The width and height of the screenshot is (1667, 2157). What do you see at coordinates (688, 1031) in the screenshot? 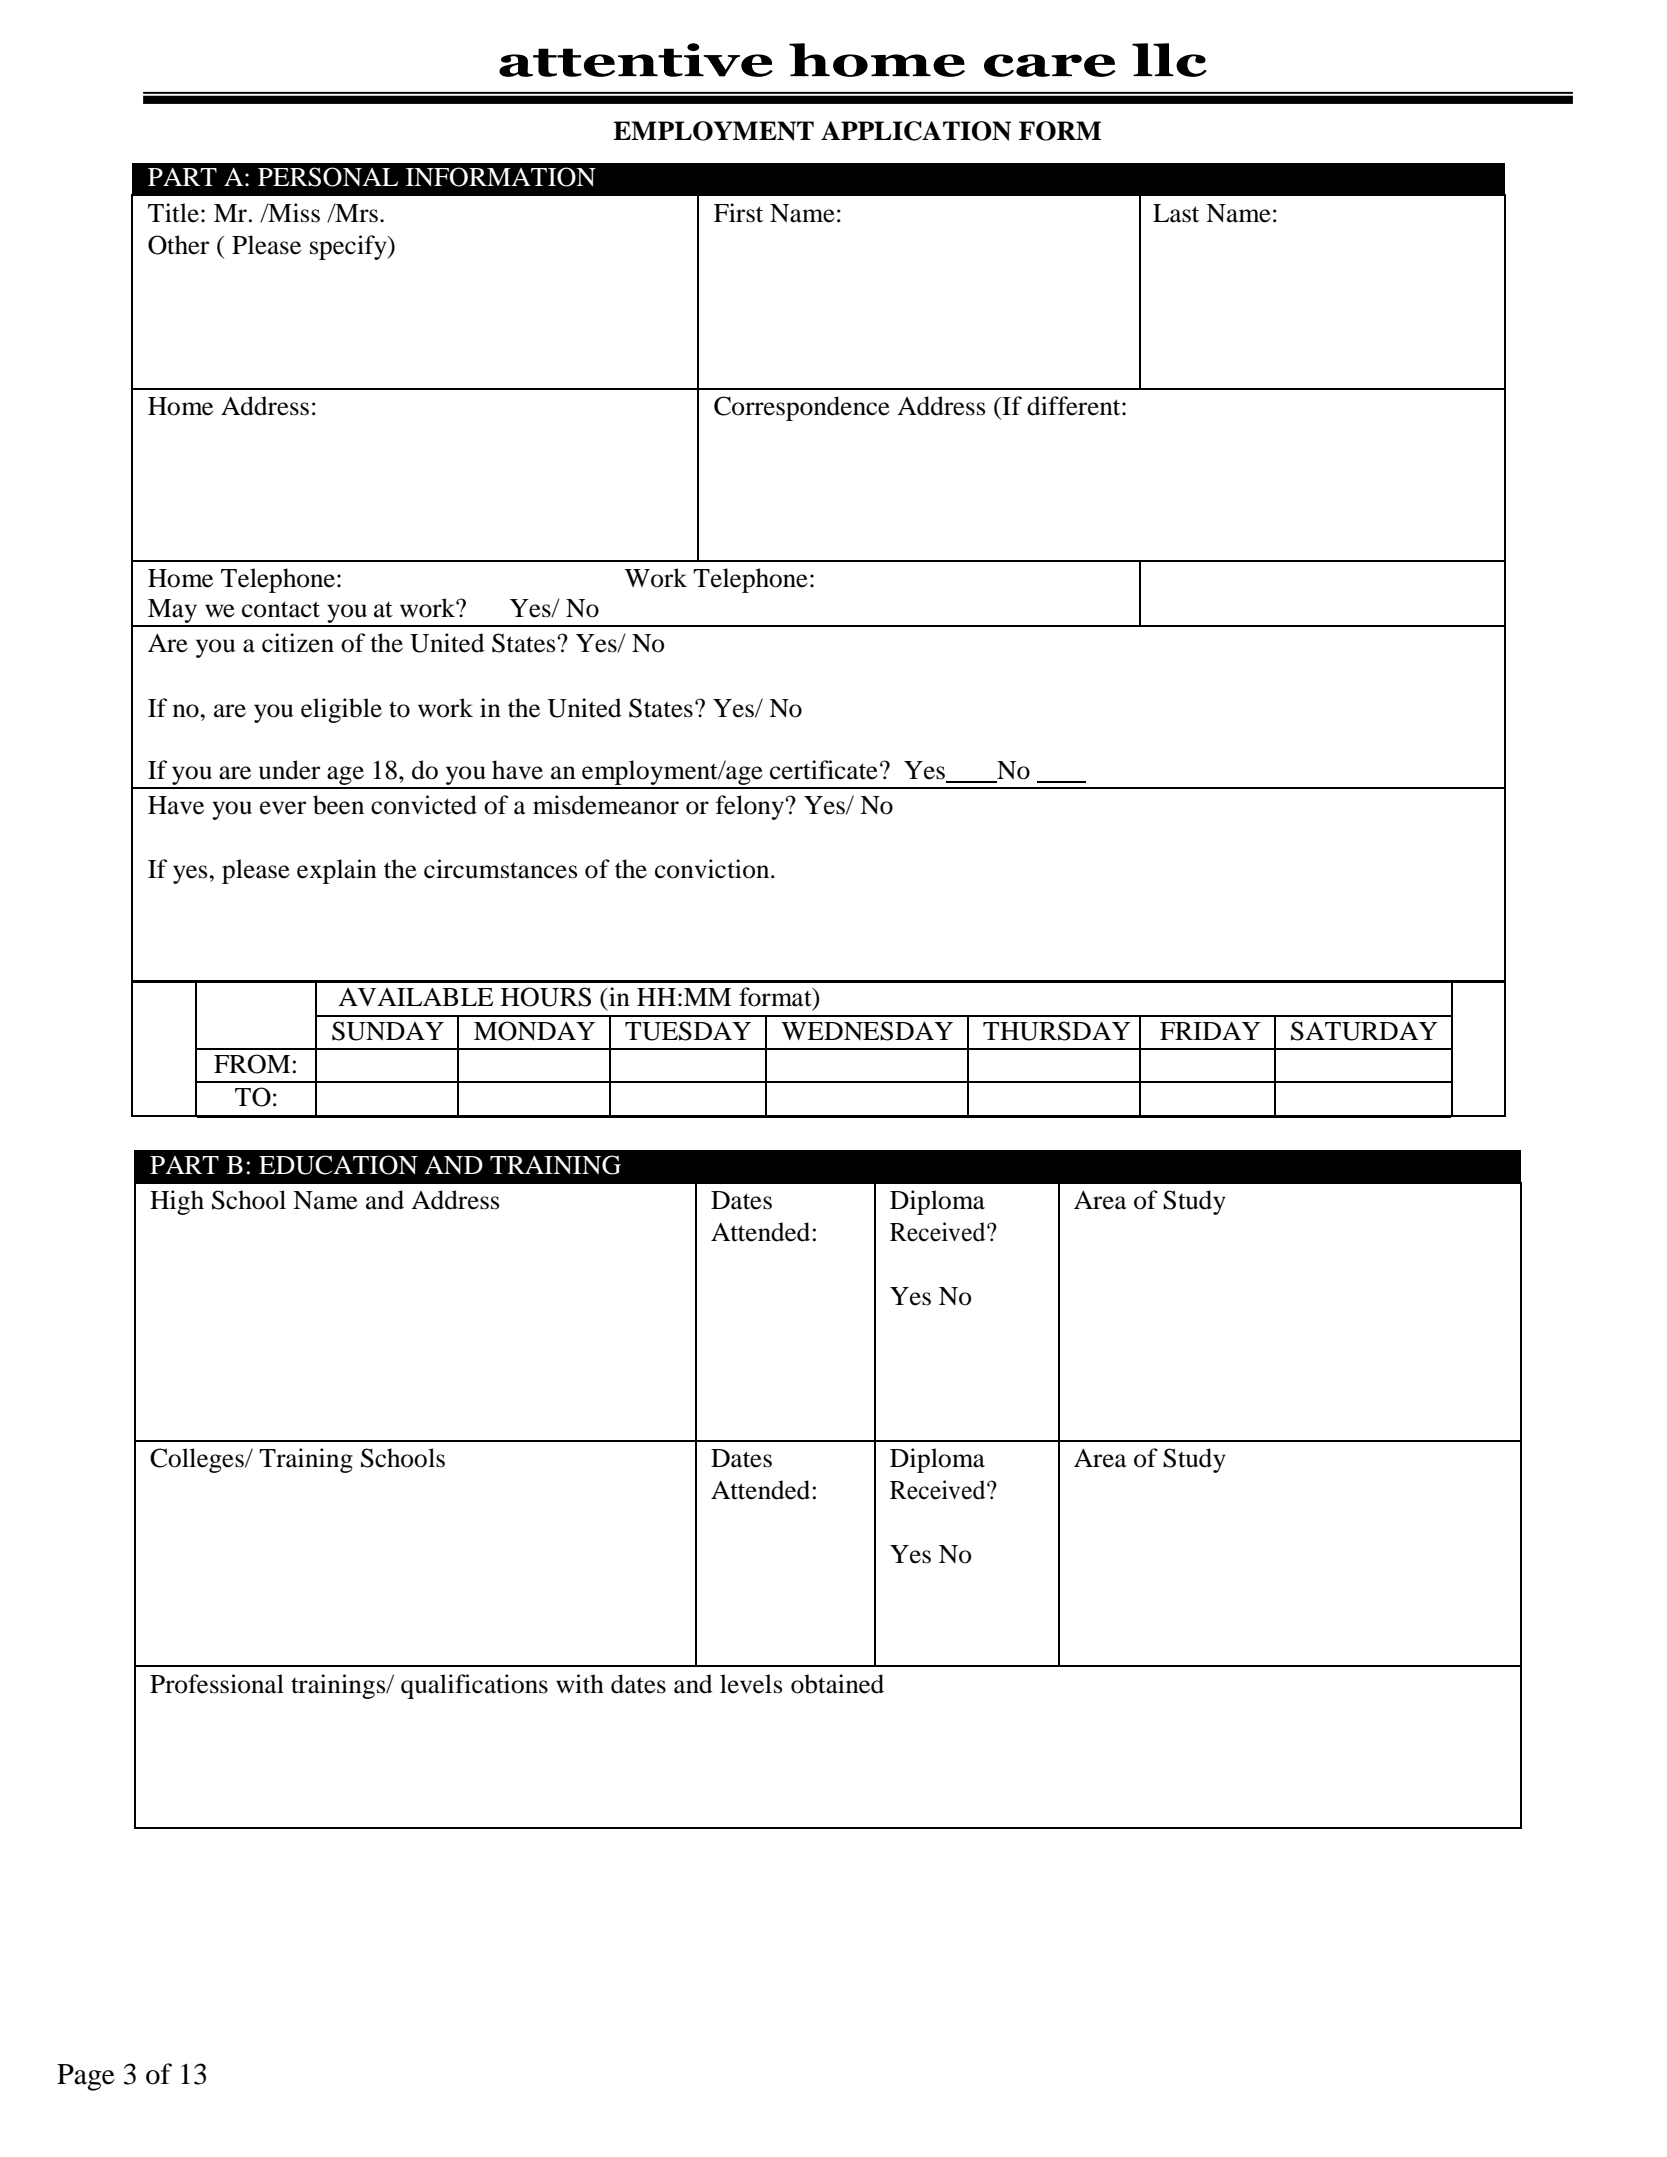
I see `TUESDAY` at bounding box center [688, 1031].
